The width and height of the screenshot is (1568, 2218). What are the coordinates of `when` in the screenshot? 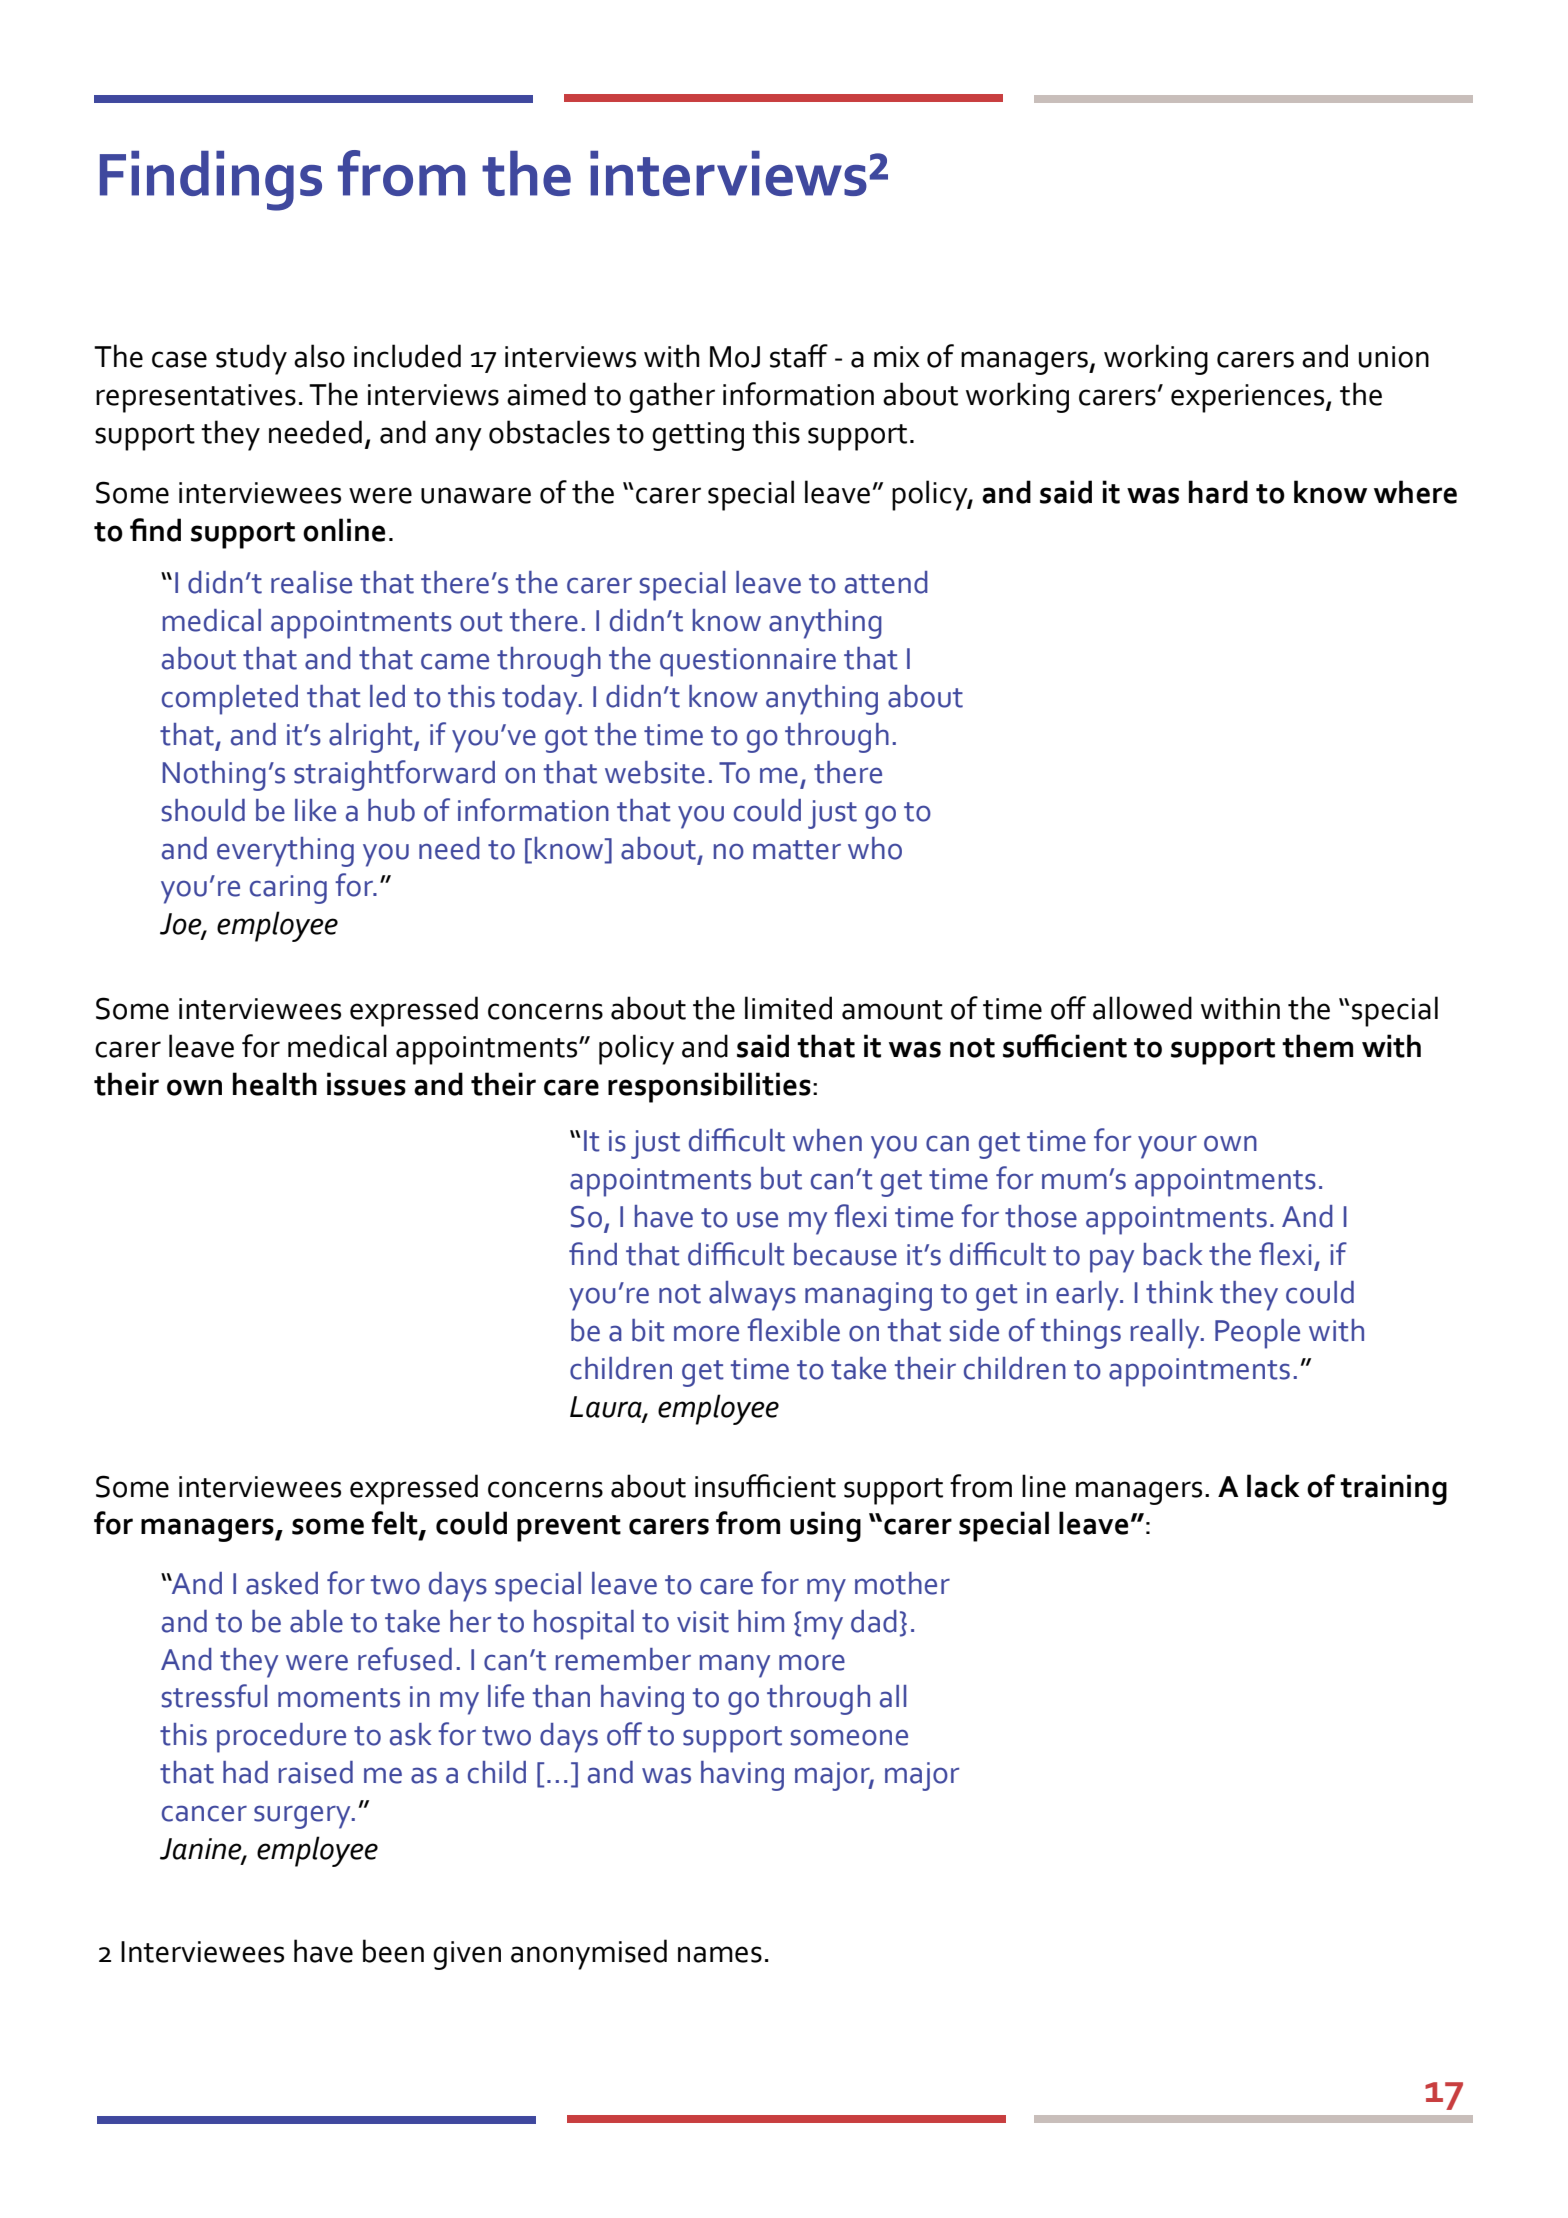 It's located at (827, 1140).
